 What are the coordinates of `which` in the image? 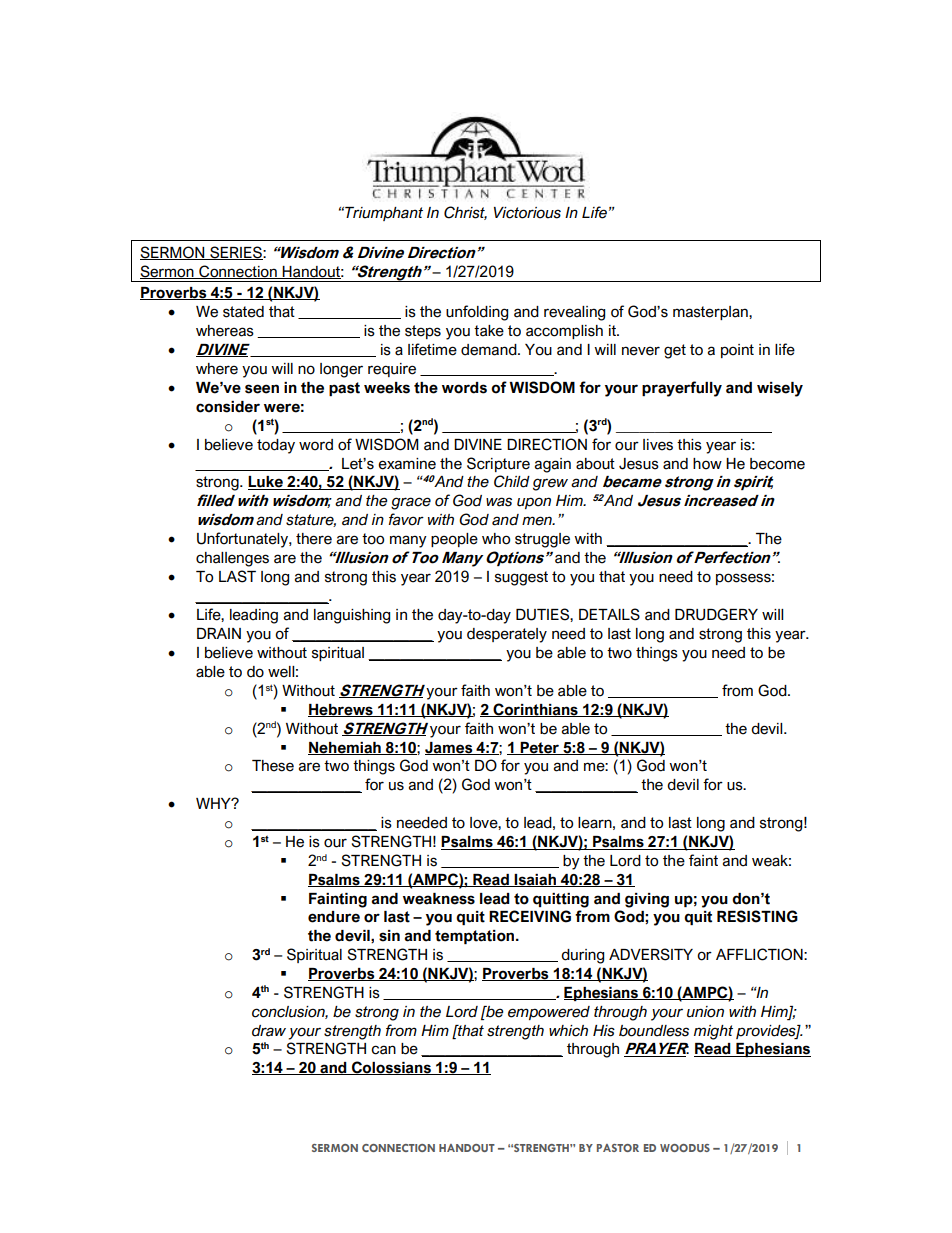 It's located at (568, 1031).
